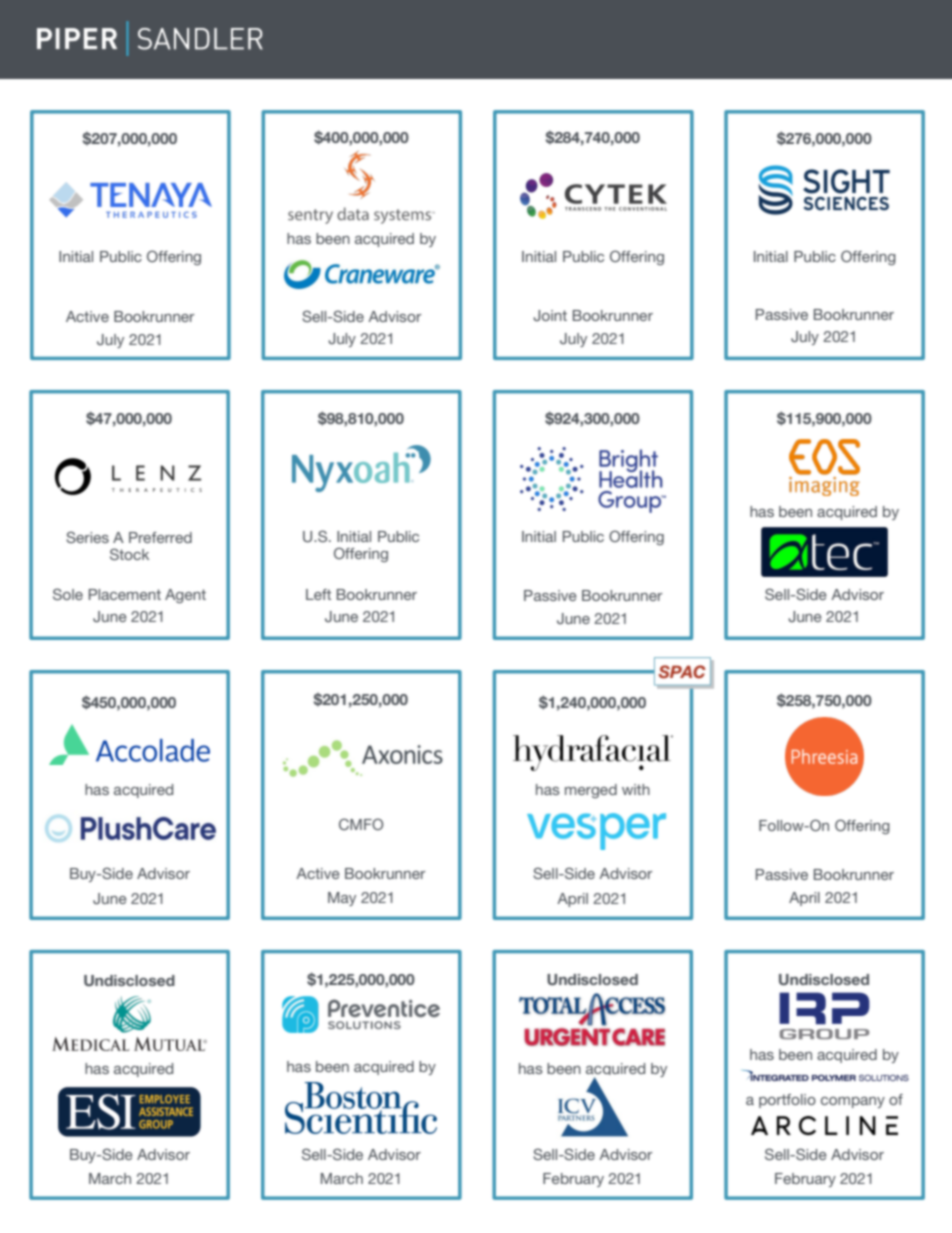  I want to click on May, so click(342, 899).
